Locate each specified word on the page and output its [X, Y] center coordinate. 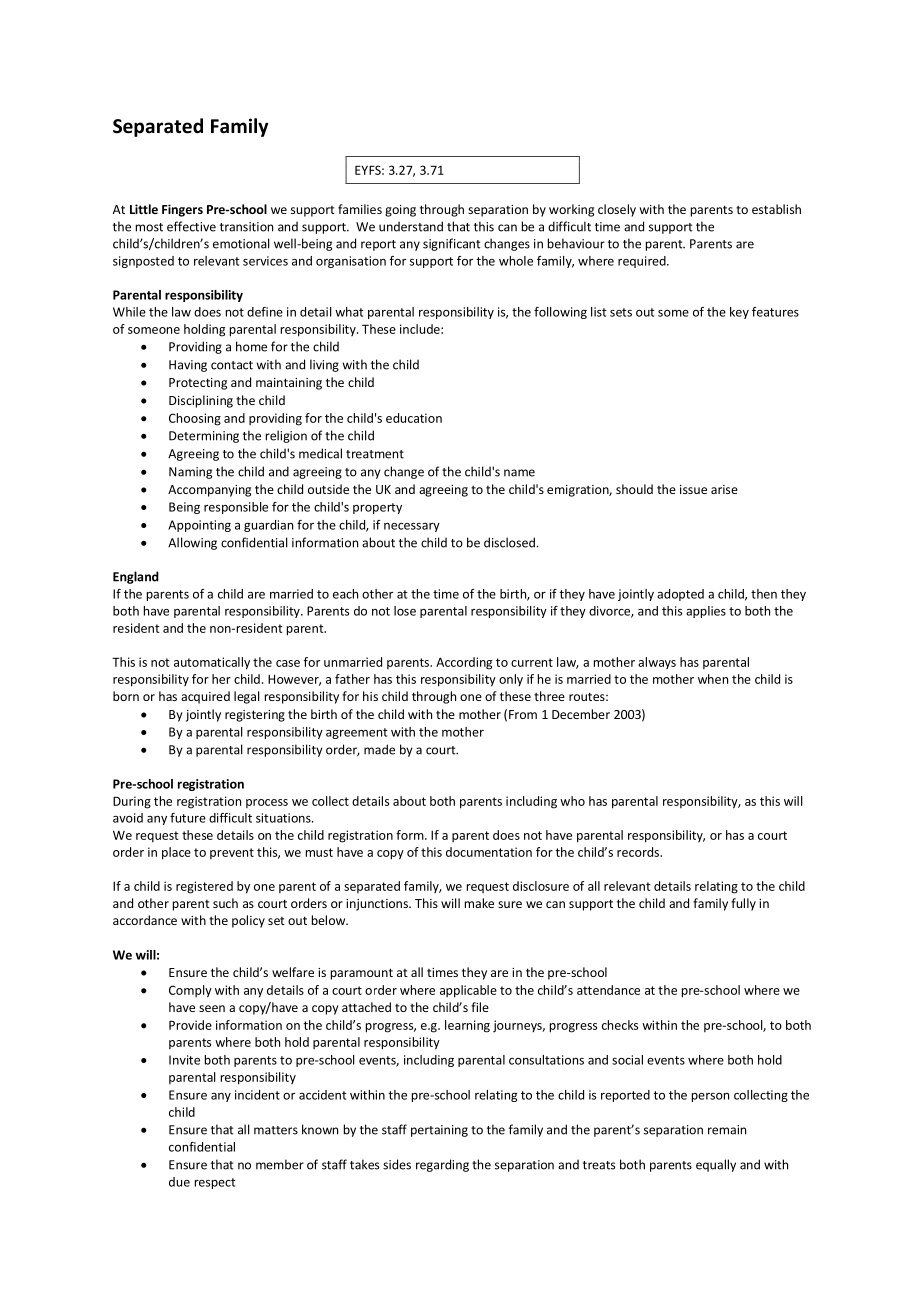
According [464, 663]
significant [452, 244]
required [643, 262]
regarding [442, 1165]
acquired [205, 697]
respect [215, 1183]
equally [716, 1165]
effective [191, 226]
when [713, 679]
